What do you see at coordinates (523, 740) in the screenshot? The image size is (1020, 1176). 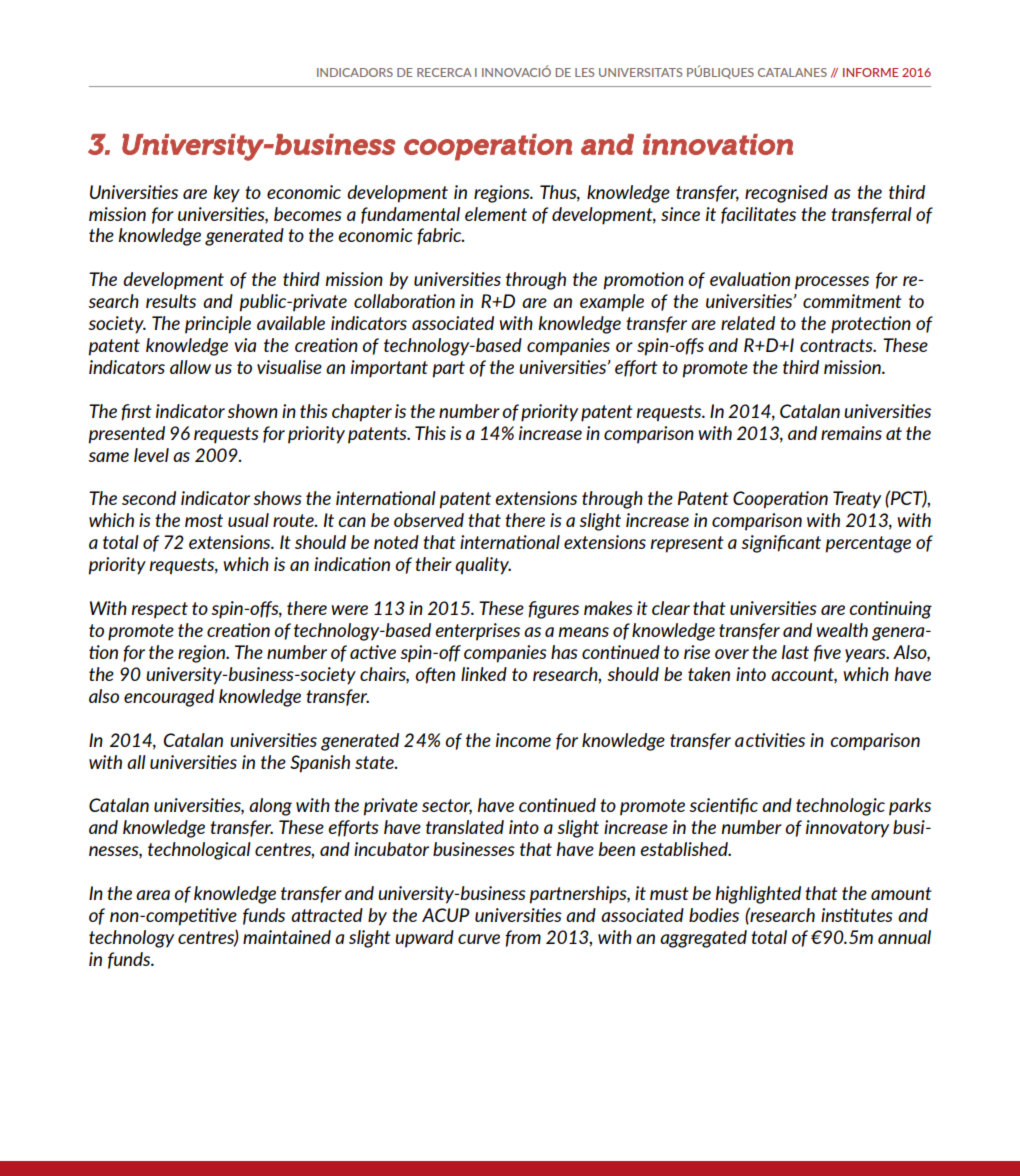 I see `income` at bounding box center [523, 740].
